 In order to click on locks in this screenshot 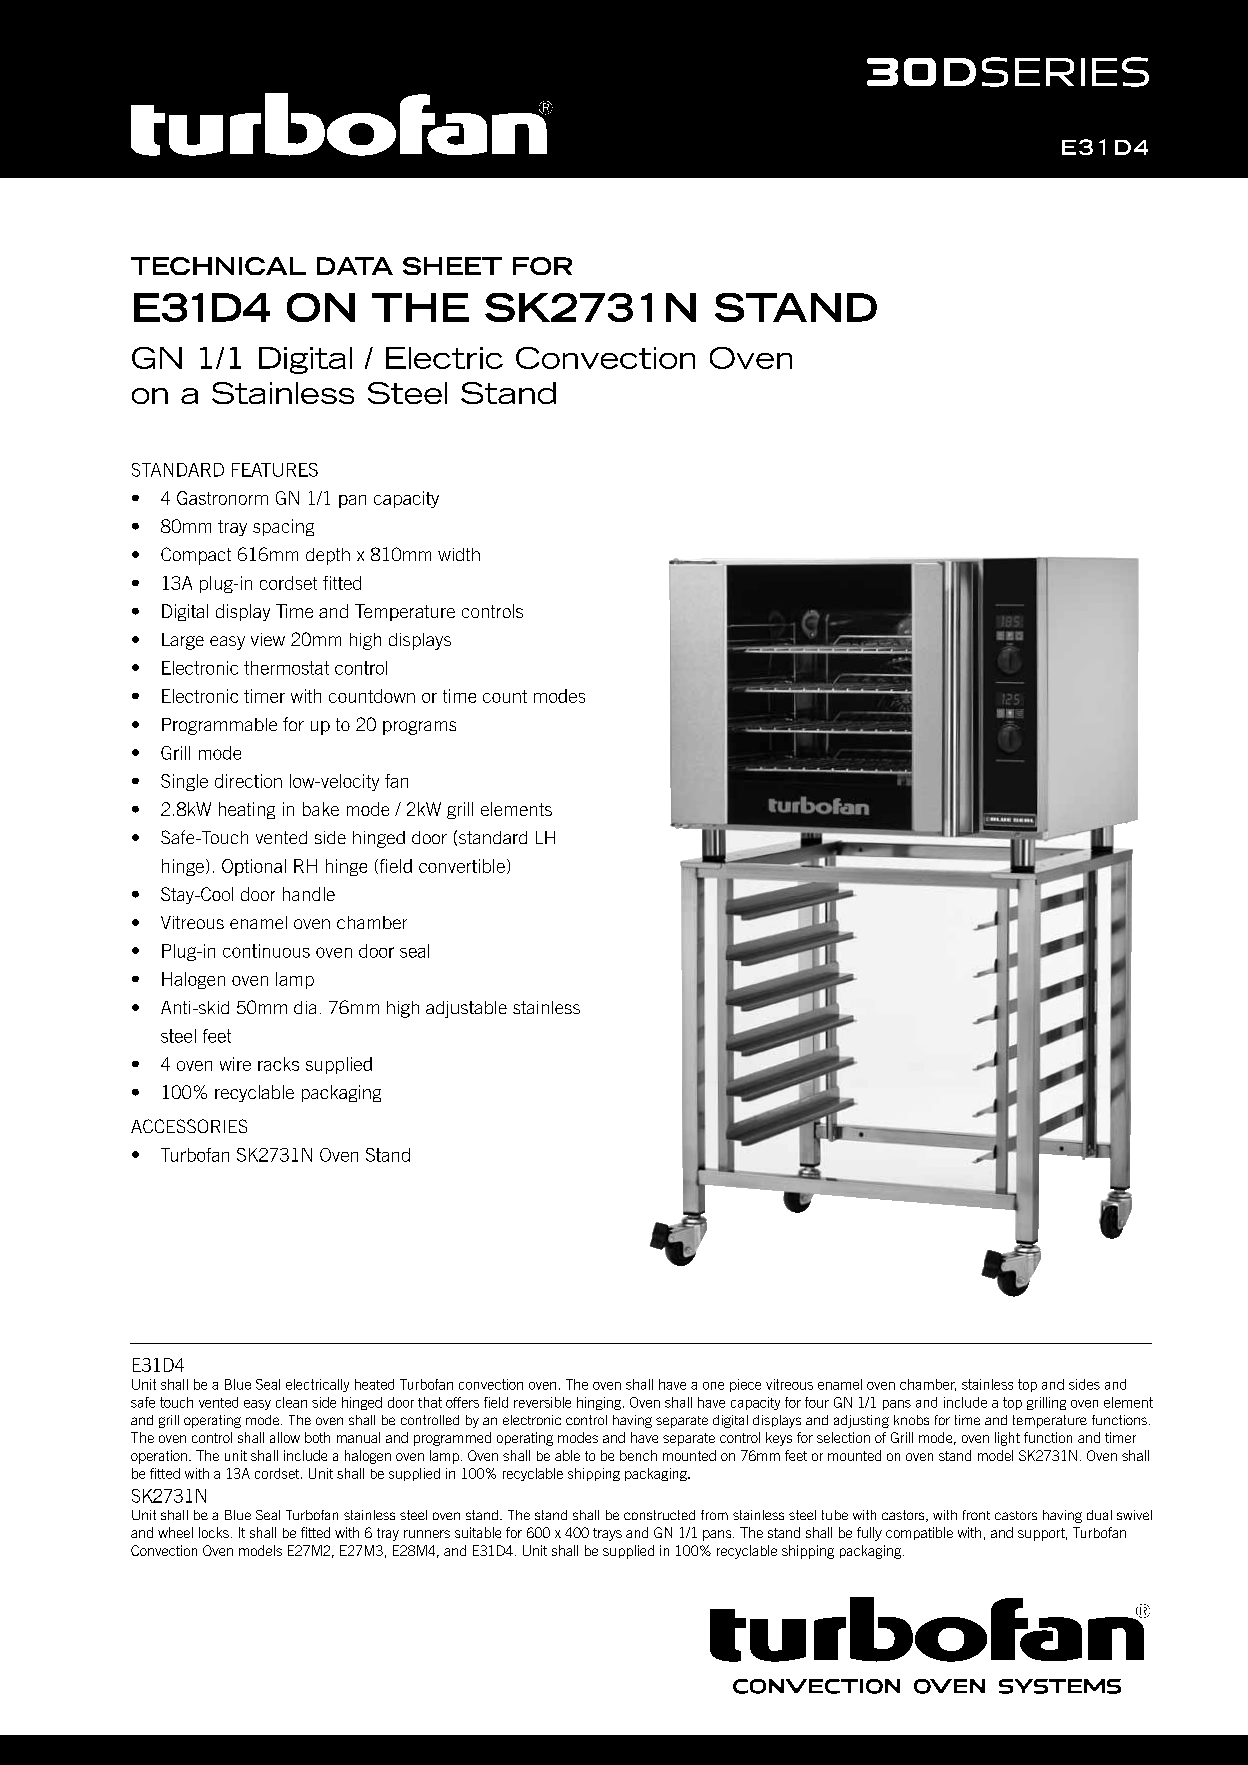, I will do `click(214, 1532)`.
